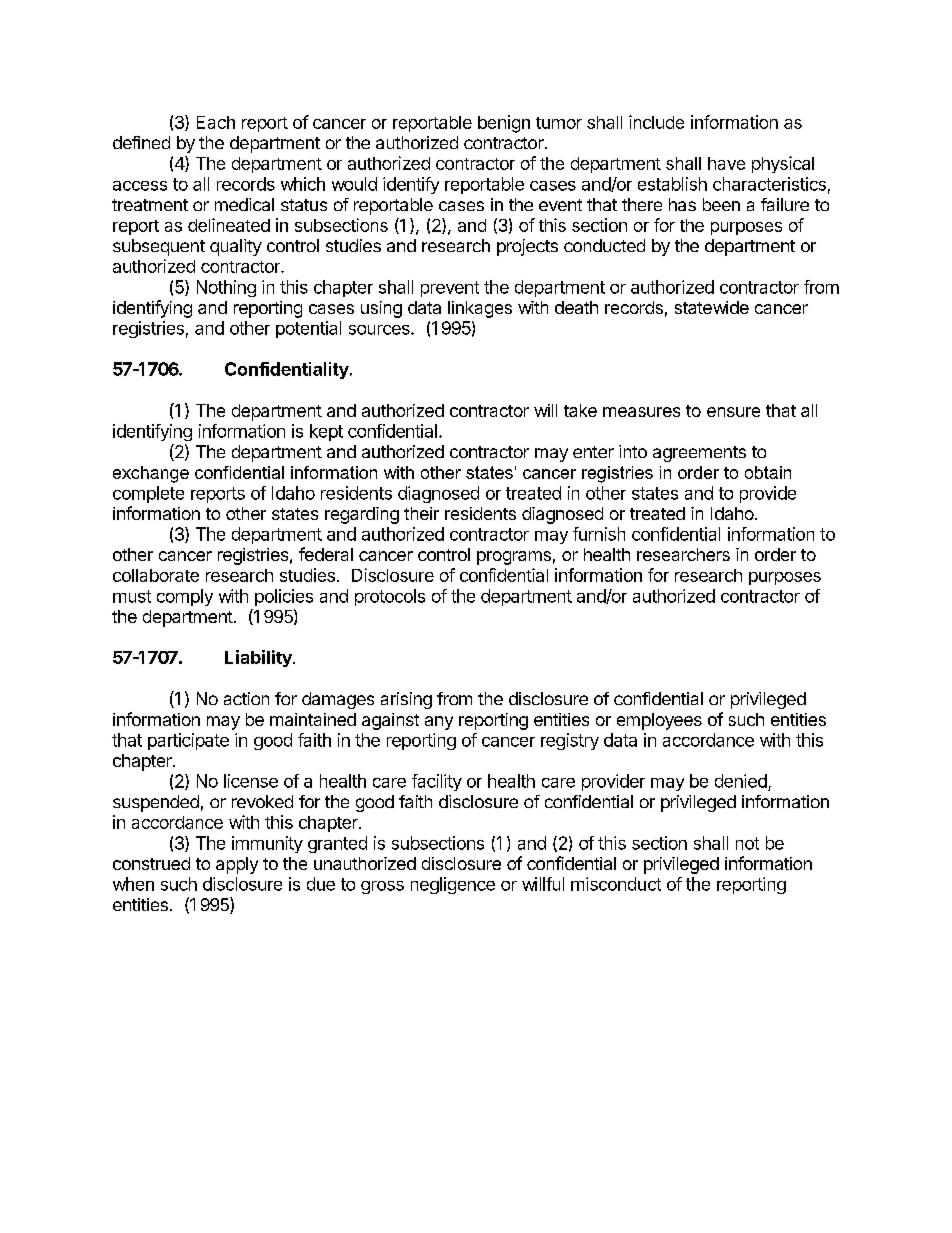 This screenshot has height=1233, width=952. I want to click on ensure, so click(733, 412).
